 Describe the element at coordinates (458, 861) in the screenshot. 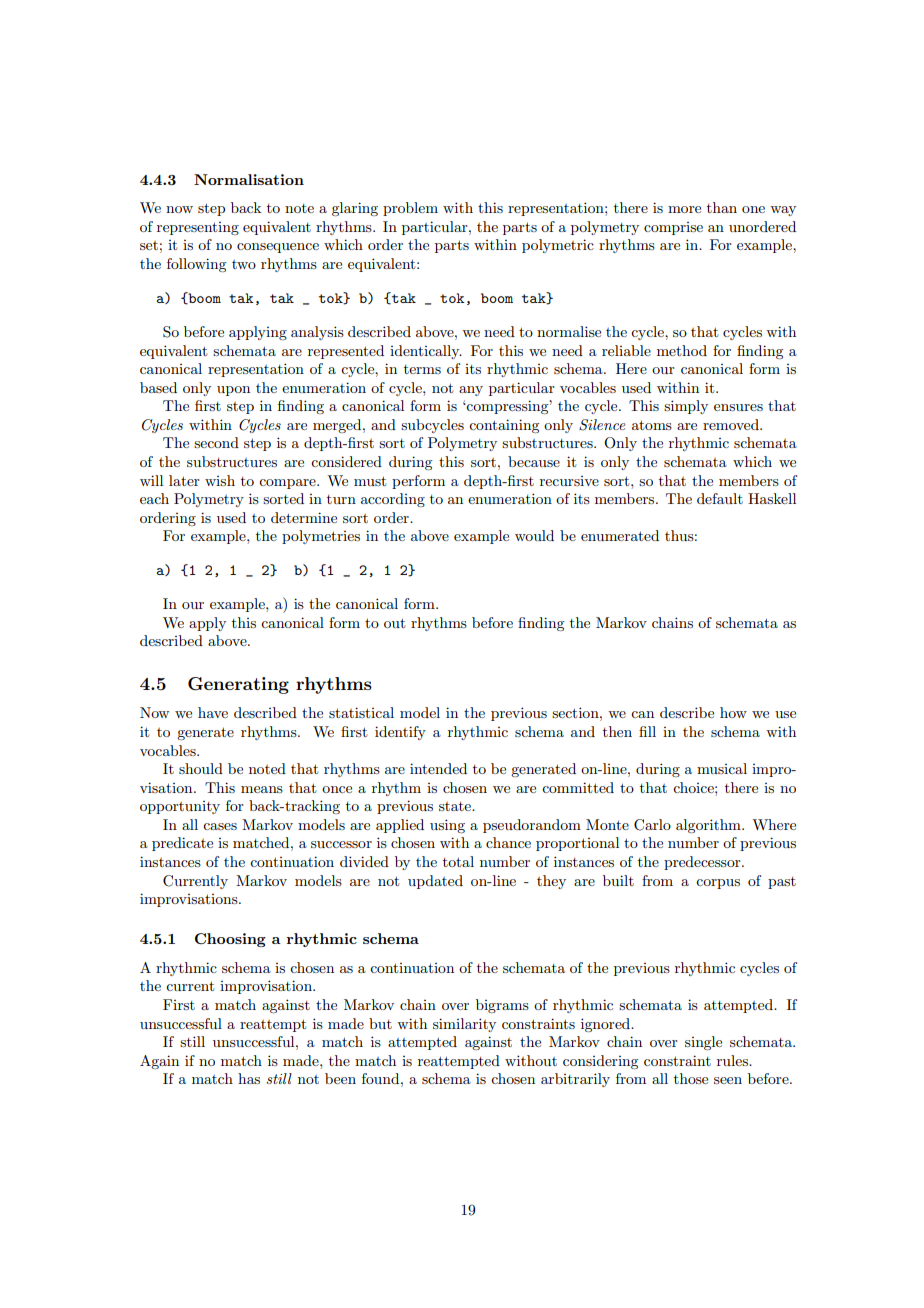

I see `total` at that location.
